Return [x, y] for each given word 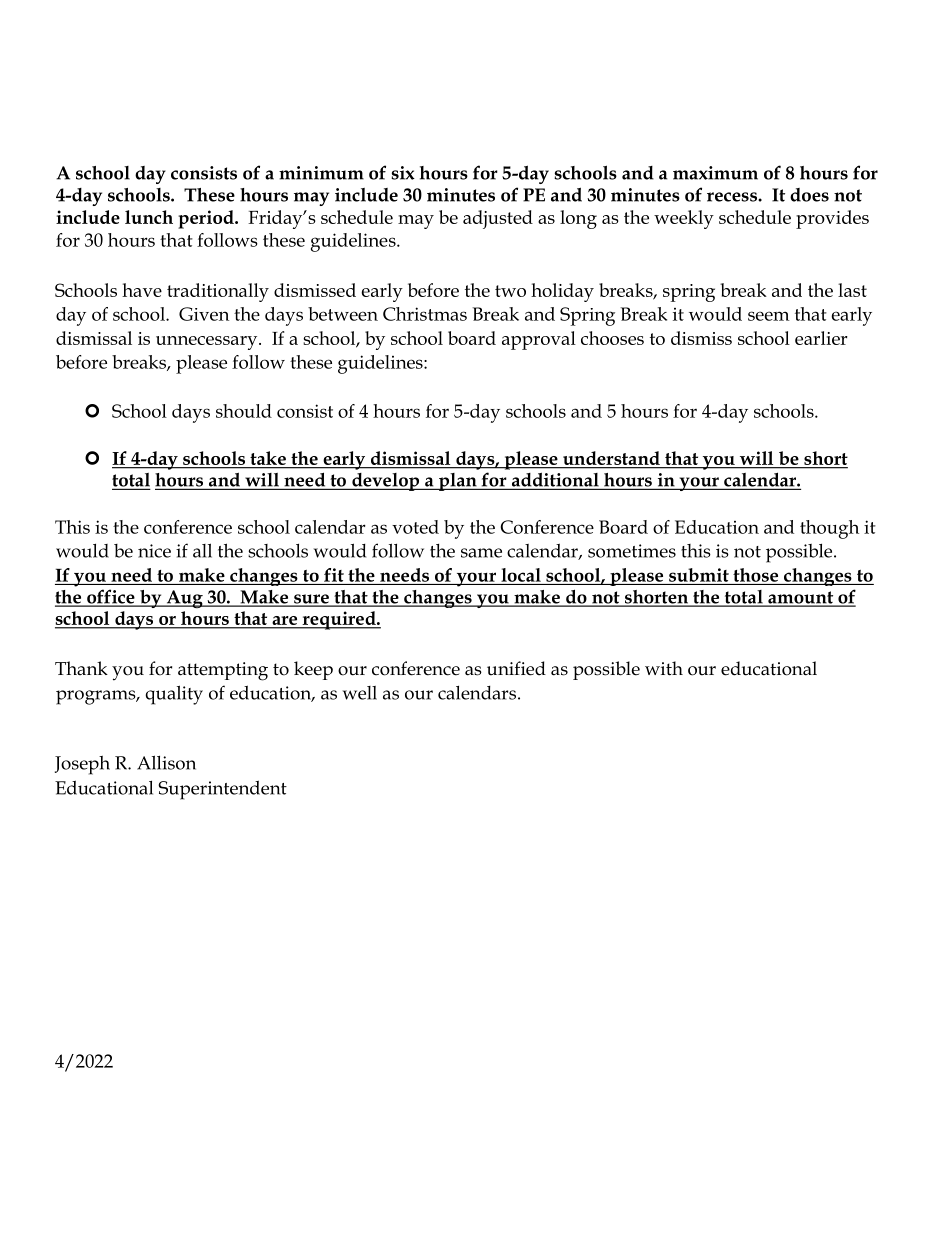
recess [733, 197]
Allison [166, 762]
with [664, 668]
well [360, 693]
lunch [149, 217]
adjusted [498, 219]
